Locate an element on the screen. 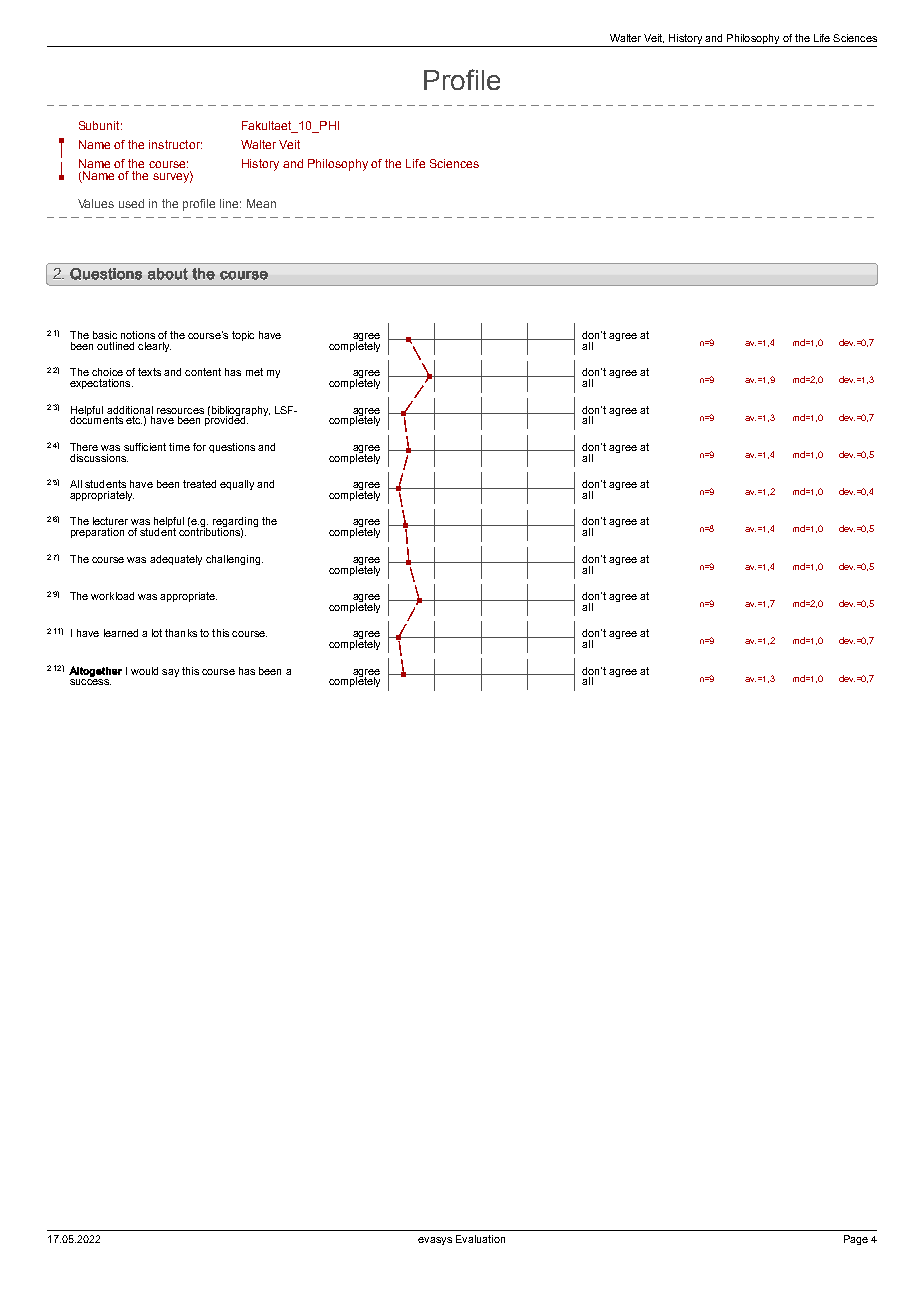  Mean is located at coordinates (261, 203).
